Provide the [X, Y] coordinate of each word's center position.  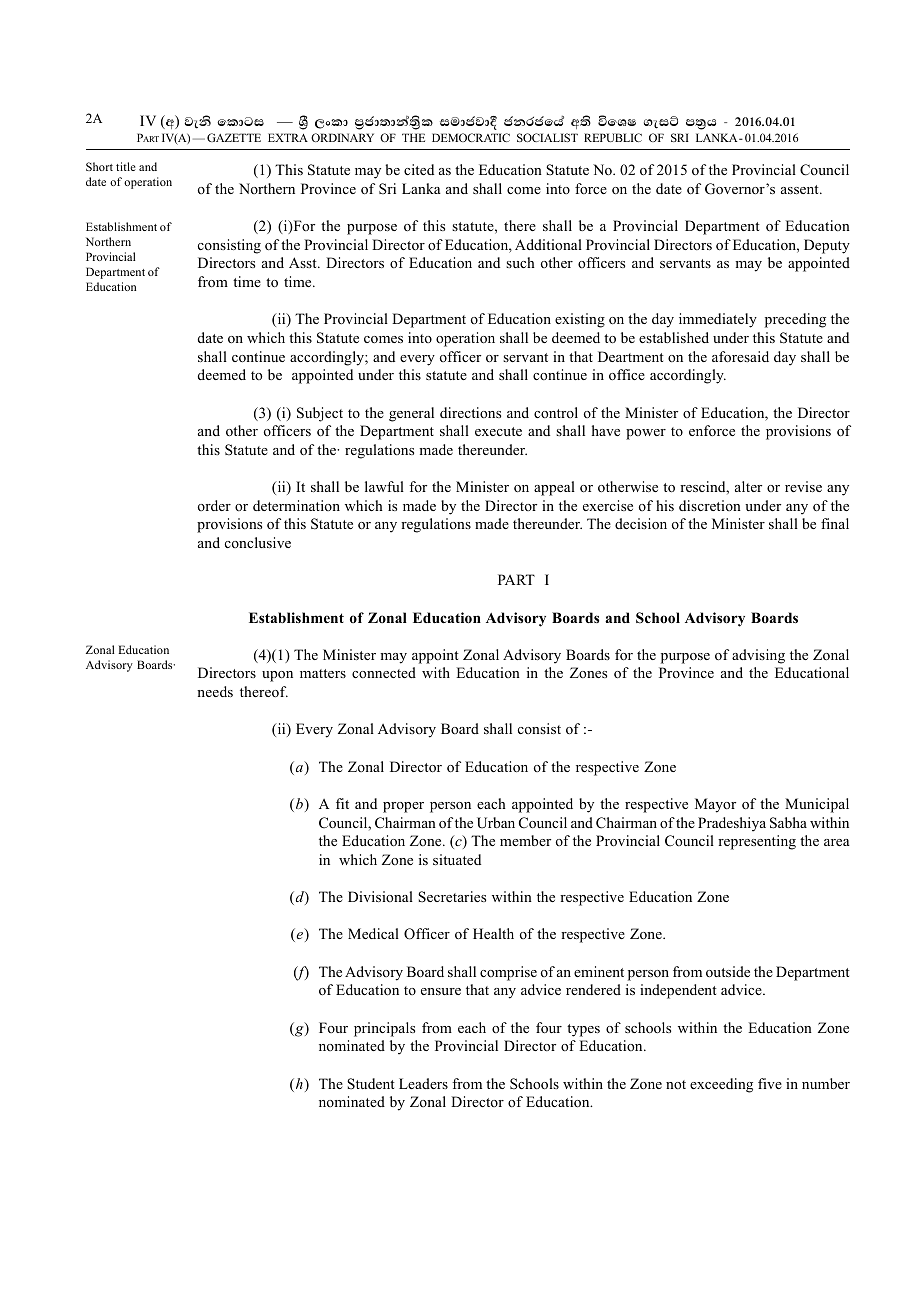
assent [801, 189]
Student [371, 1084]
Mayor [715, 805]
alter [748, 486]
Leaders [423, 1083]
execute [498, 431]
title [126, 166]
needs [215, 691]
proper [403, 807]
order [214, 505]
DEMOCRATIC [471, 137]
